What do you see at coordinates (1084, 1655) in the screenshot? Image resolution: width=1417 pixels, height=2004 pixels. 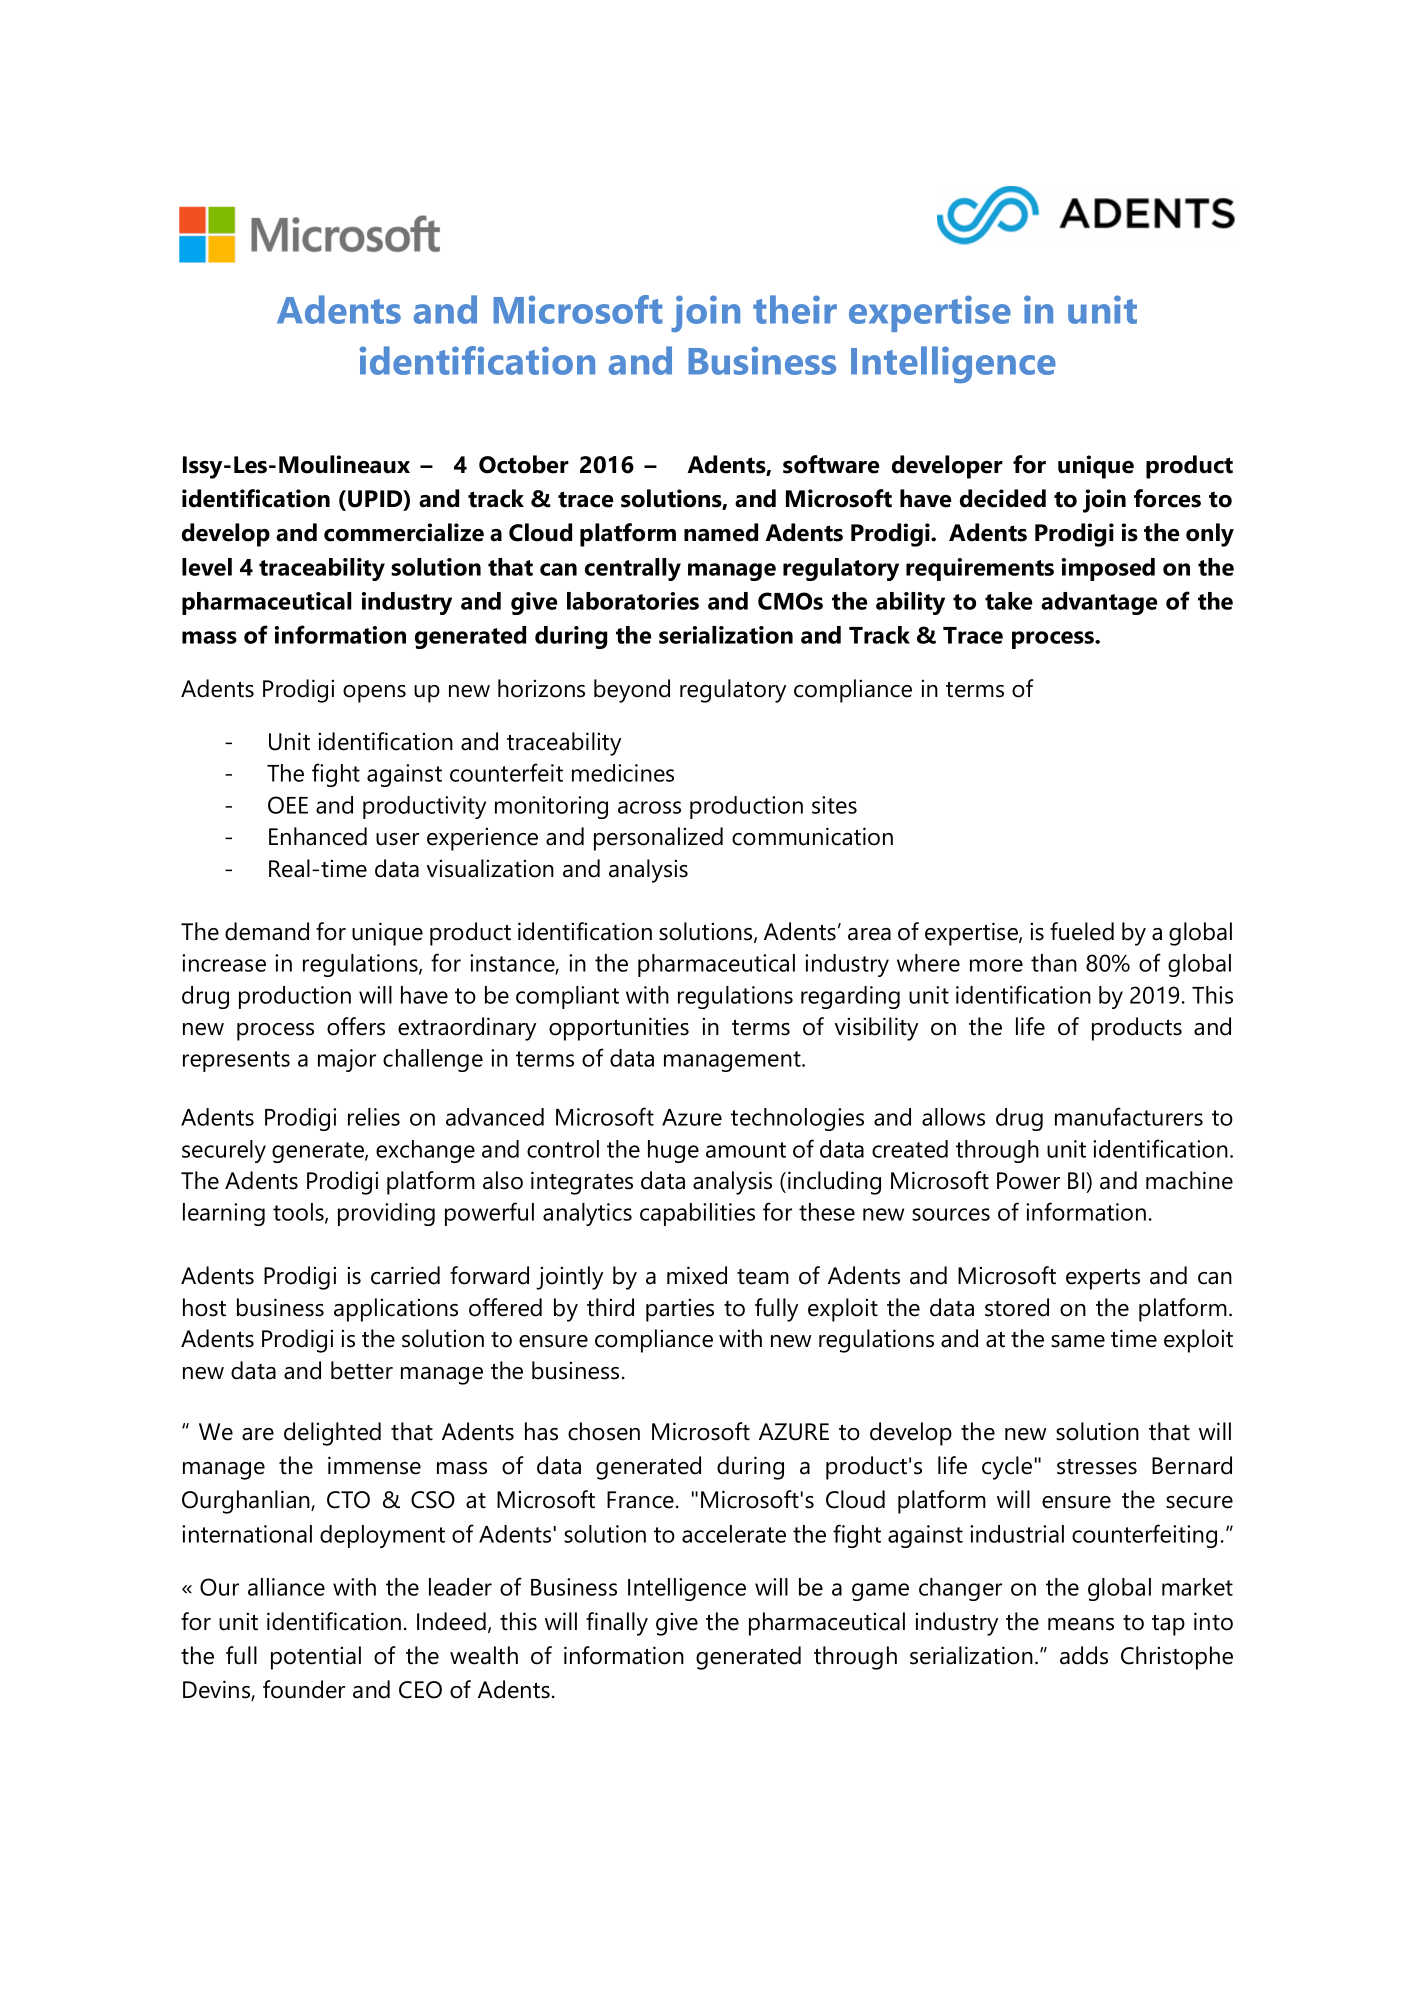 I see `adds` at bounding box center [1084, 1655].
